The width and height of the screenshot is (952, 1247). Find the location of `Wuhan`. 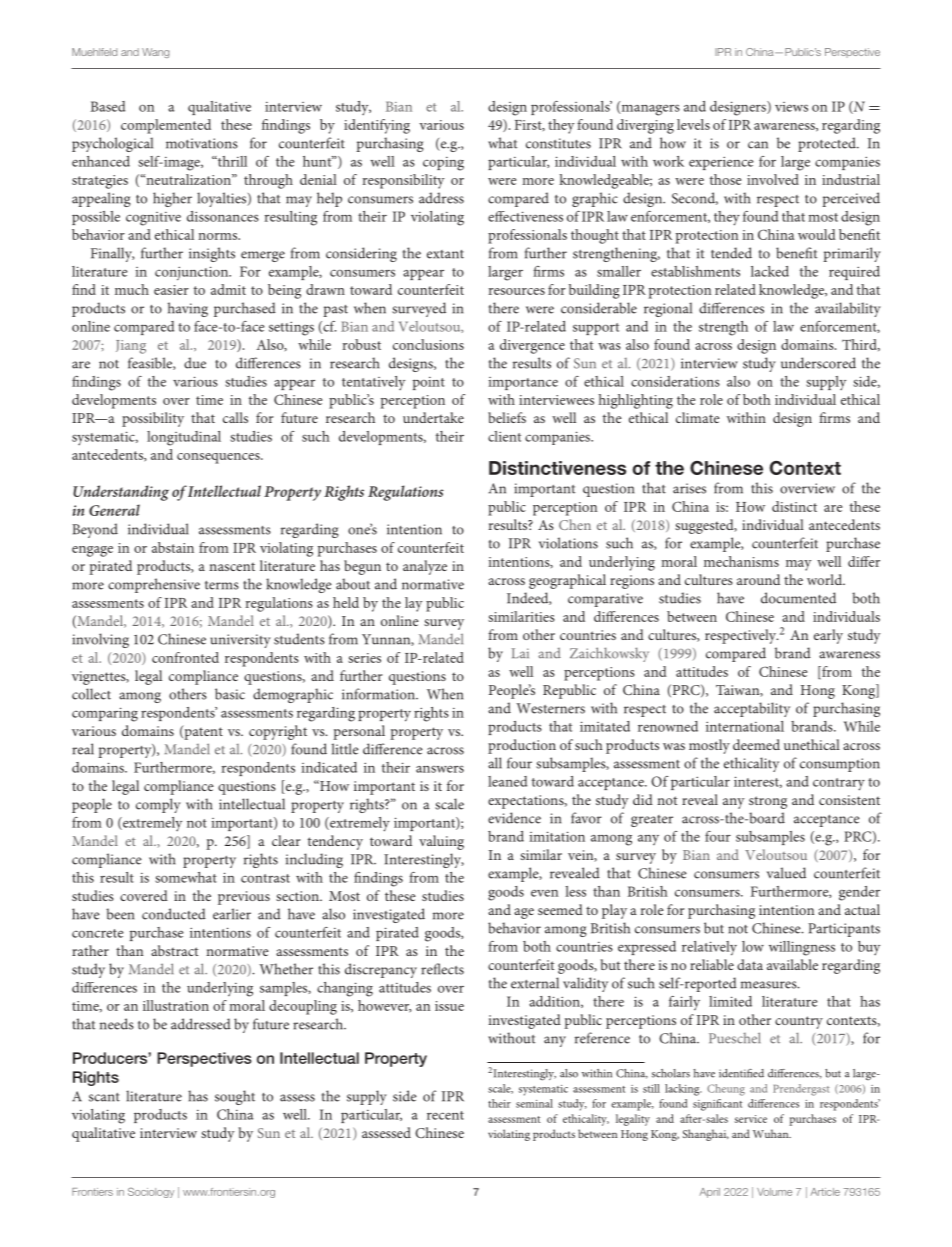

Wuhan is located at coordinates (772, 1133).
